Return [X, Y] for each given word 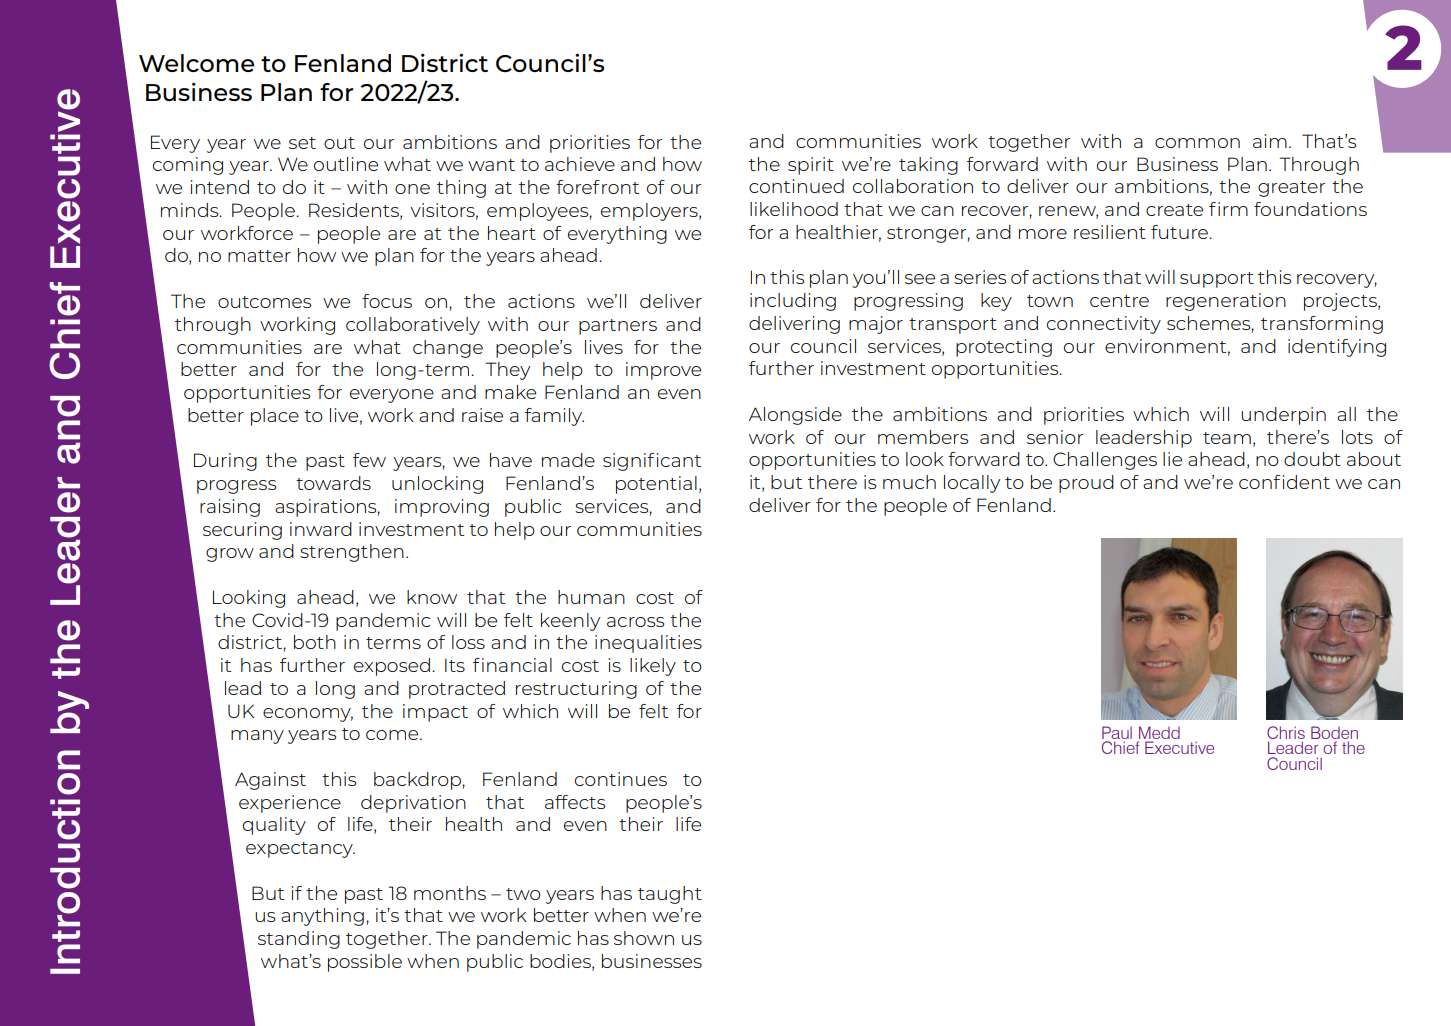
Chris [1286, 732]
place [275, 417]
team [1227, 438]
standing [299, 940]
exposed [392, 667]
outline [346, 164]
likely [653, 667]
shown [644, 938]
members [923, 437]
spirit [811, 166]
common [1197, 143]
